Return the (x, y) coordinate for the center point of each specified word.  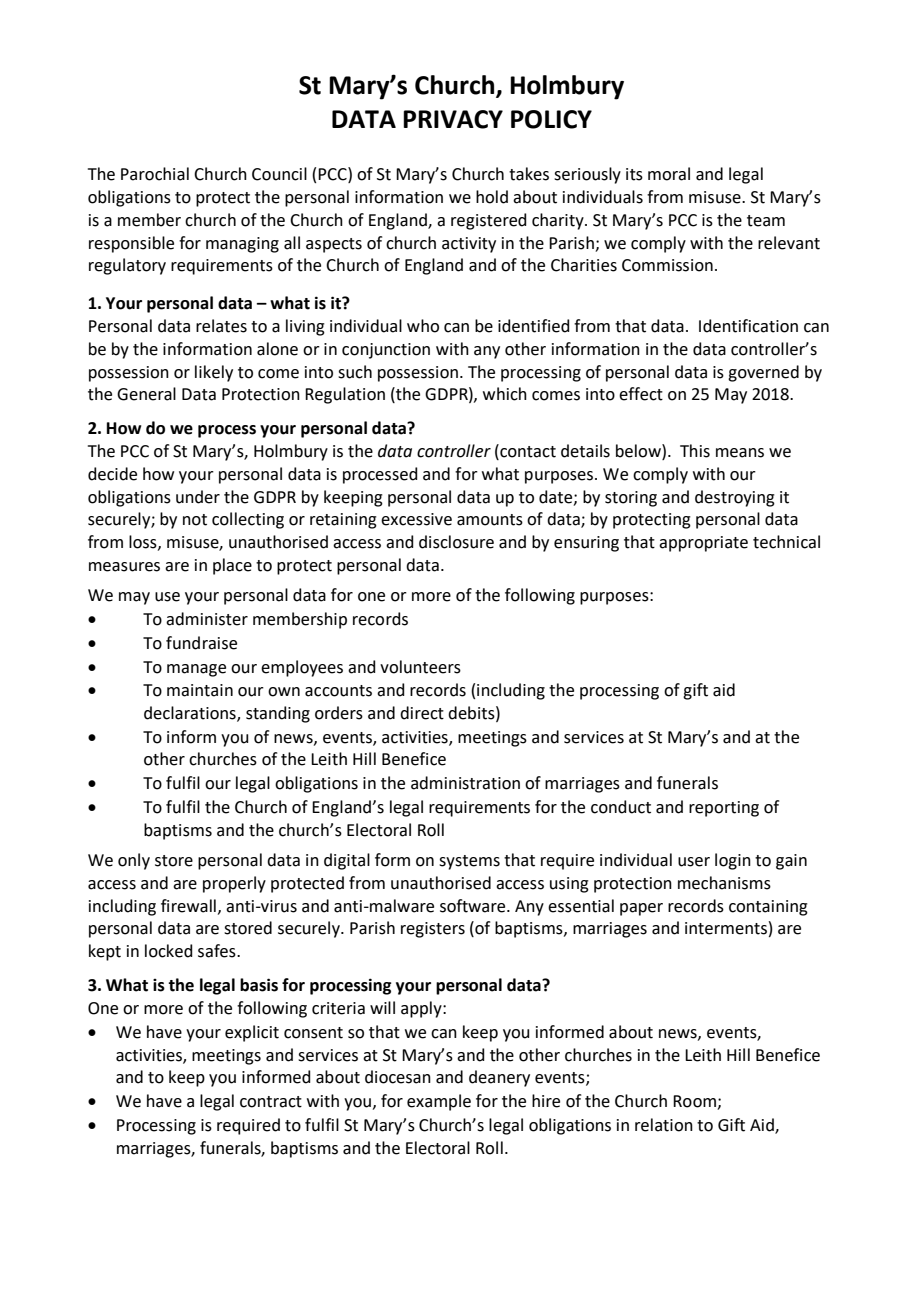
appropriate (703, 544)
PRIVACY (453, 119)
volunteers (420, 667)
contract (271, 1102)
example (439, 1102)
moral (669, 174)
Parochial (155, 174)
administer (207, 619)
